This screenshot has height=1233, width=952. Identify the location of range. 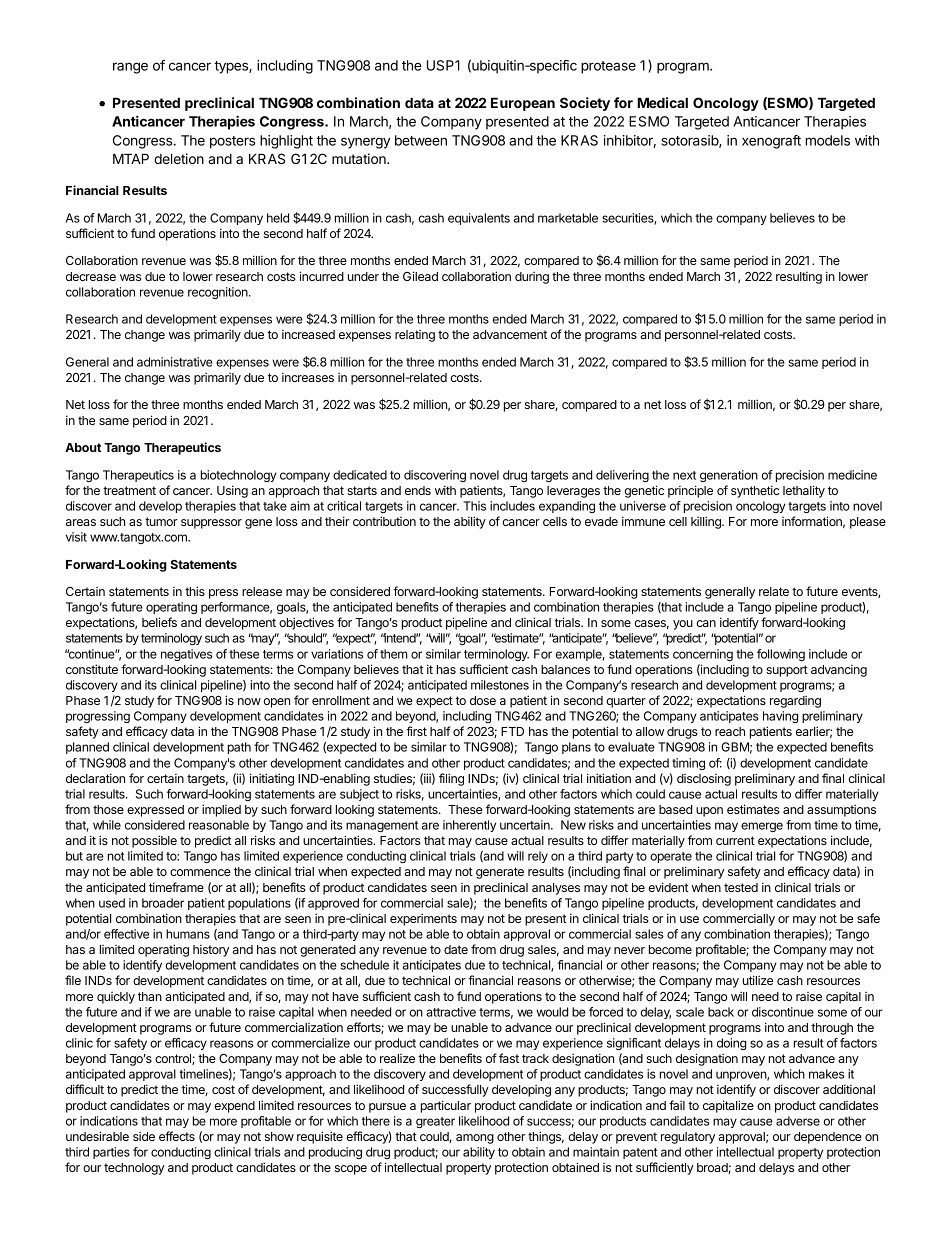
(130, 68).
